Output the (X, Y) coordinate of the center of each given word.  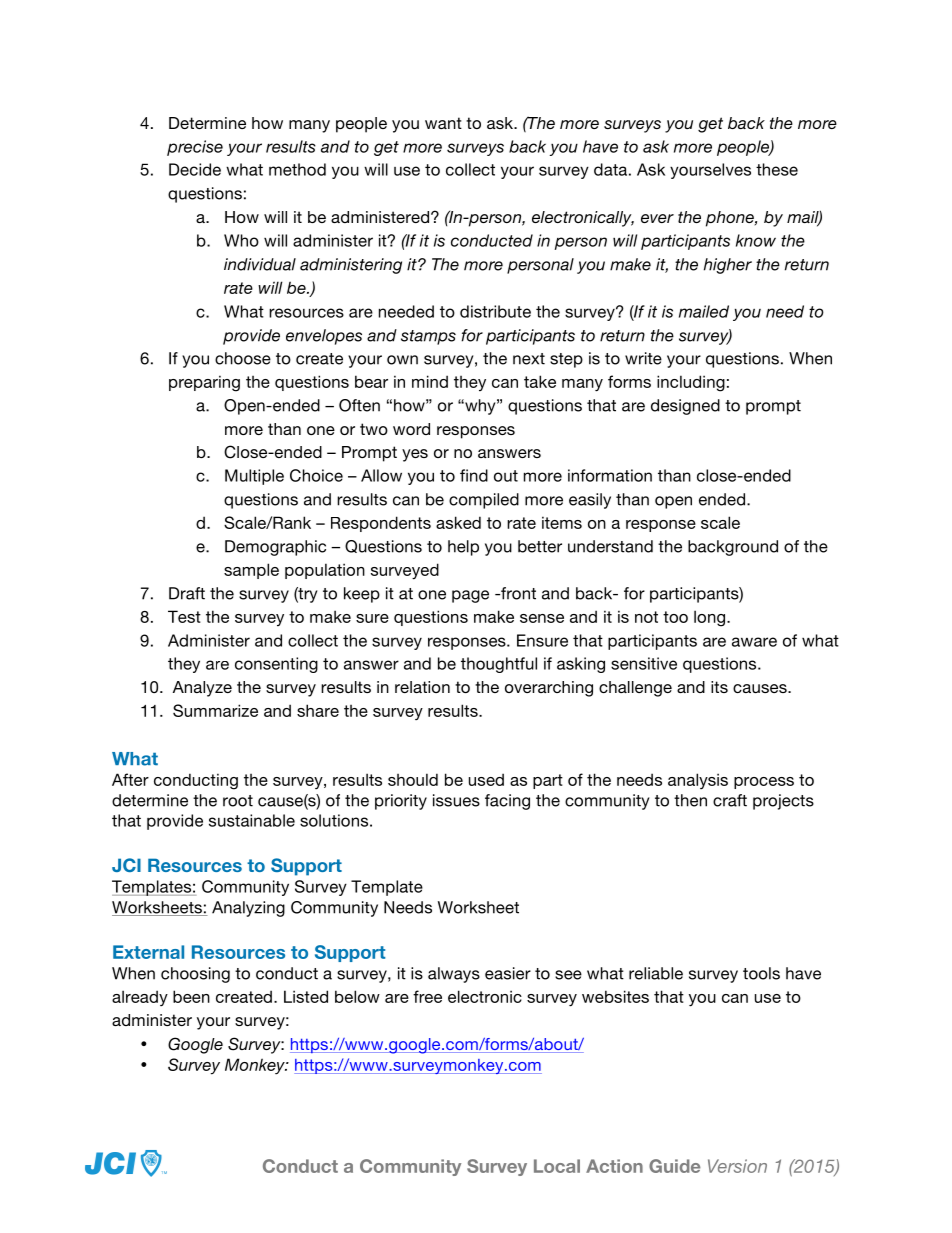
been (191, 996)
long (709, 618)
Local (557, 1166)
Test (184, 616)
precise (195, 148)
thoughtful (499, 665)
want (443, 123)
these (777, 169)
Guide (674, 1166)
